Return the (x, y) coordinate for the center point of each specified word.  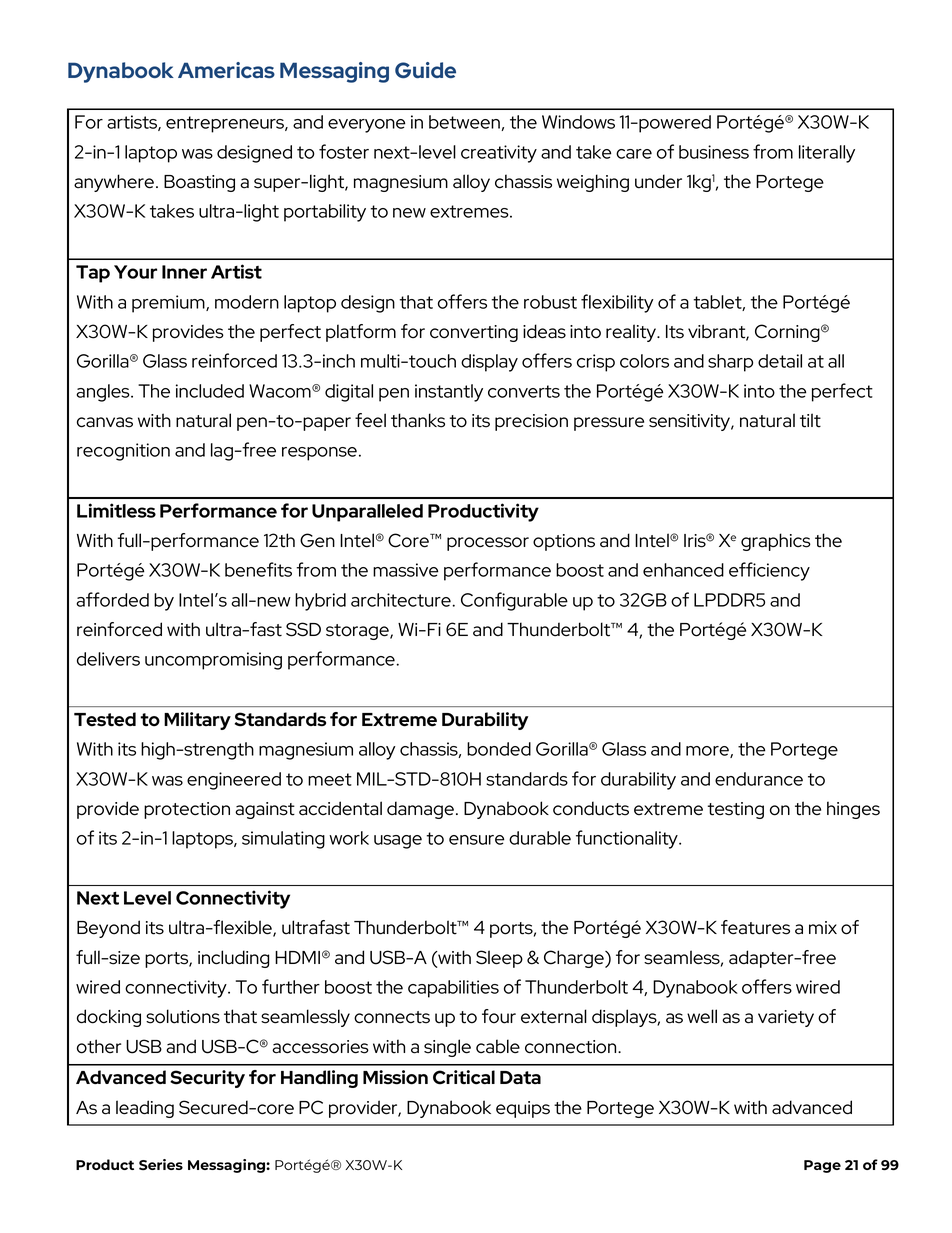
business (714, 152)
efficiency (769, 571)
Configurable (514, 601)
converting (474, 333)
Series (161, 1164)
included (210, 391)
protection (187, 810)
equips (523, 1109)
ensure (476, 840)
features (755, 927)
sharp (730, 363)
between (465, 123)
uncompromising (213, 661)
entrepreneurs (226, 124)
